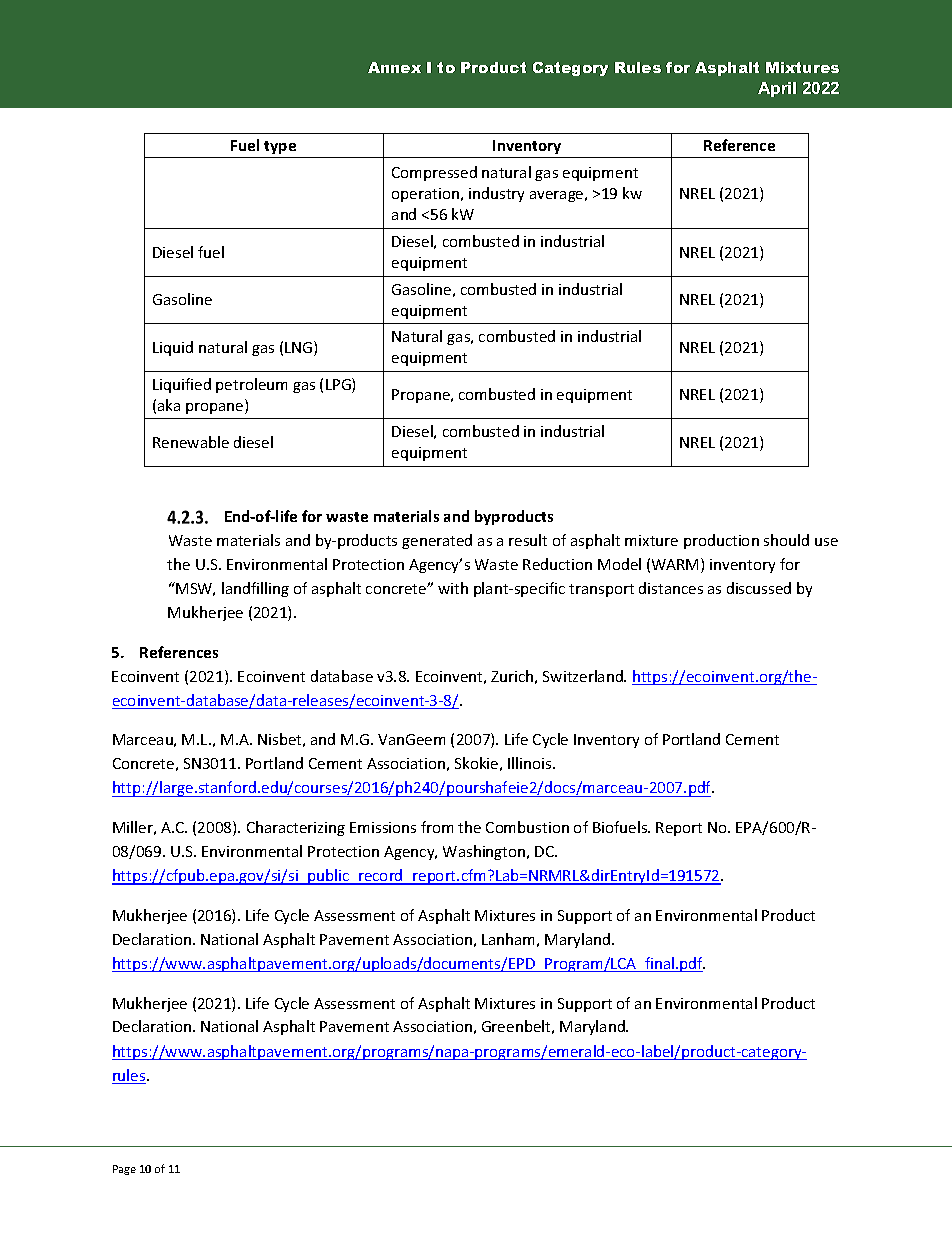  What do you see at coordinates (786, 540) in the document?
I see `should` at bounding box center [786, 540].
